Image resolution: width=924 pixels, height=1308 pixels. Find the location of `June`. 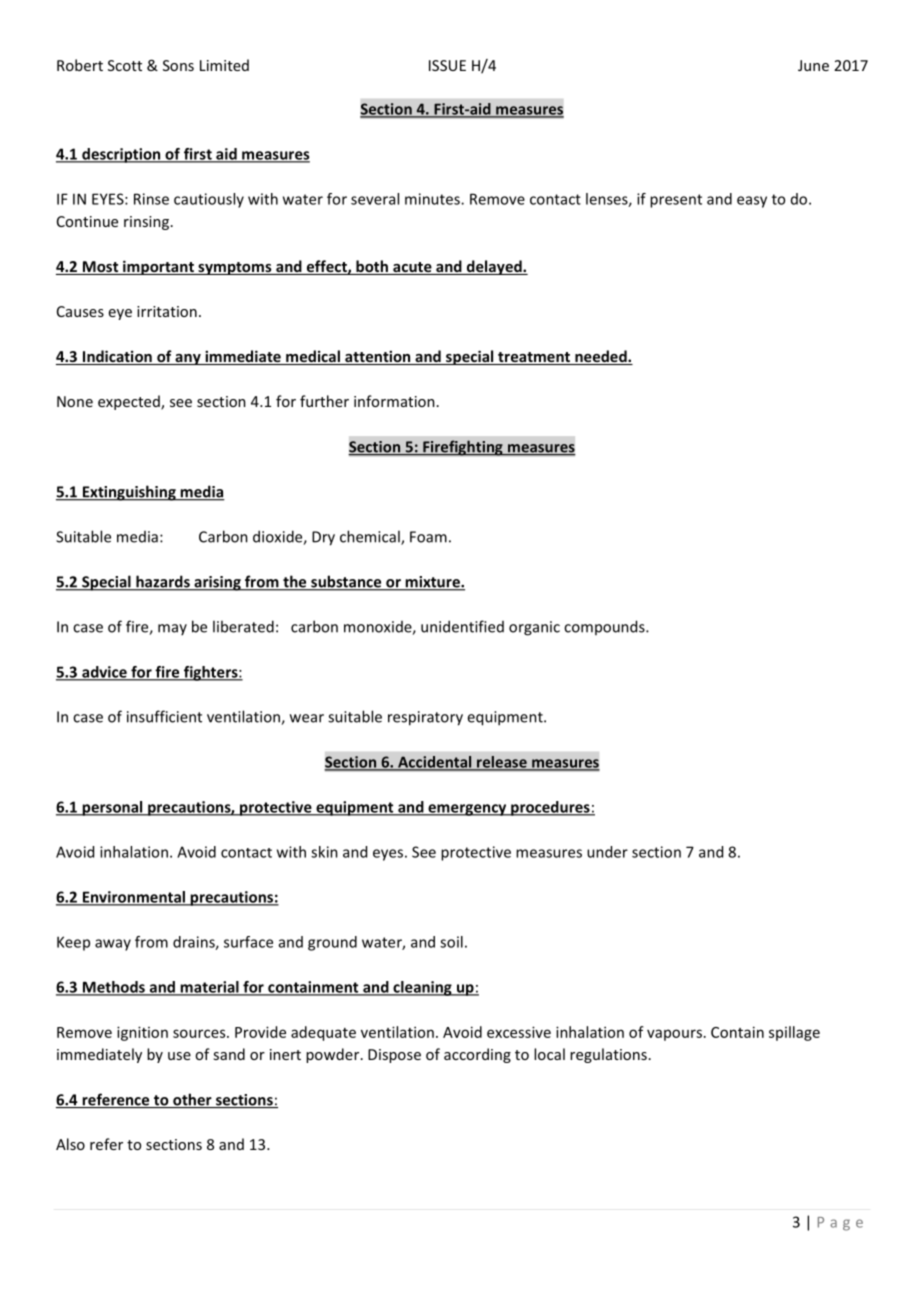

June is located at coordinates (813, 65).
